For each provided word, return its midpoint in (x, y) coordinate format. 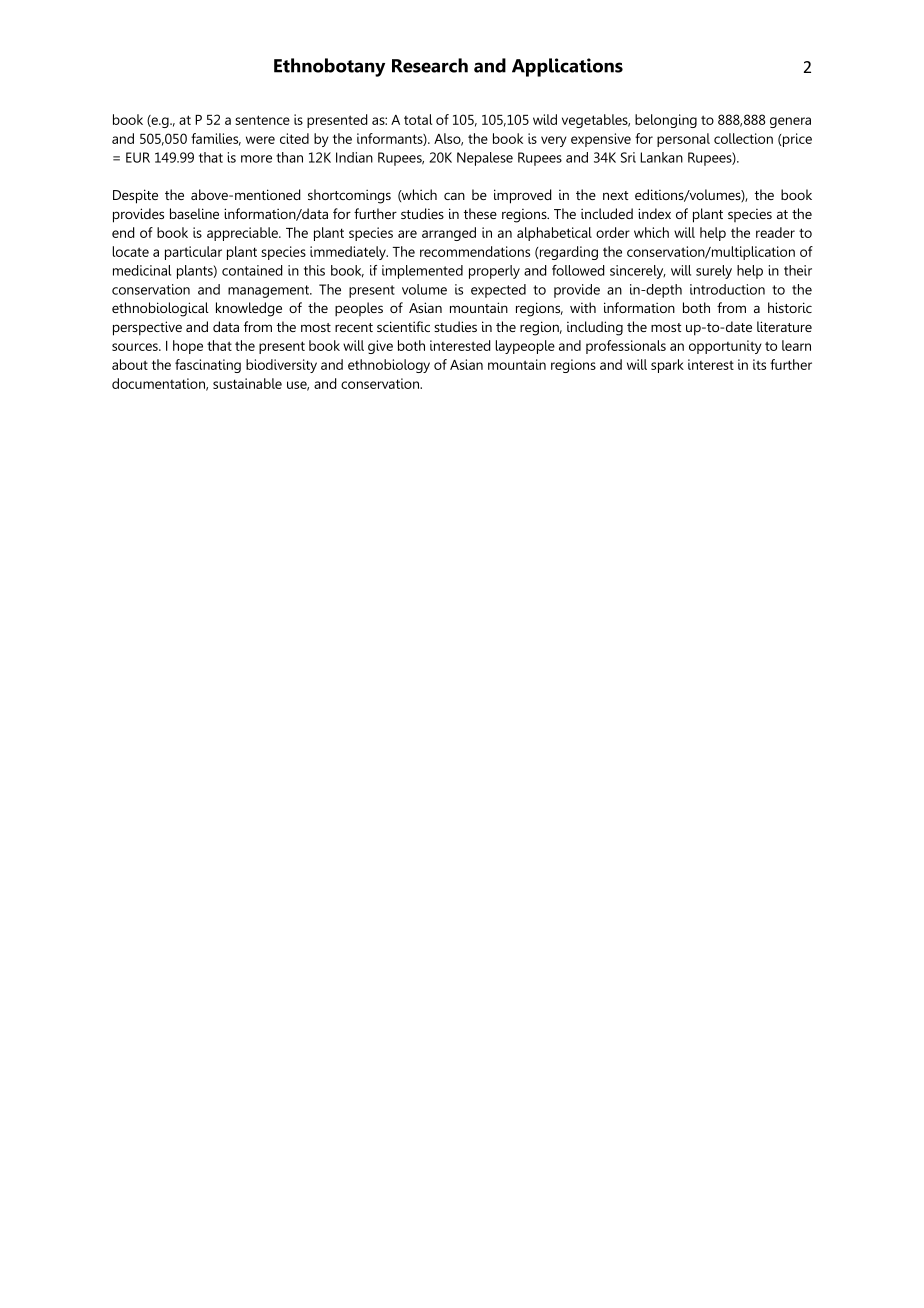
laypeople (525, 347)
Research (430, 65)
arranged (449, 234)
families (216, 139)
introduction (727, 289)
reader (775, 232)
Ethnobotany (329, 67)
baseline (194, 213)
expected (498, 291)
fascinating (208, 366)
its (759, 364)
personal (683, 140)
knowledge (249, 309)
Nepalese (485, 159)
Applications (567, 67)
